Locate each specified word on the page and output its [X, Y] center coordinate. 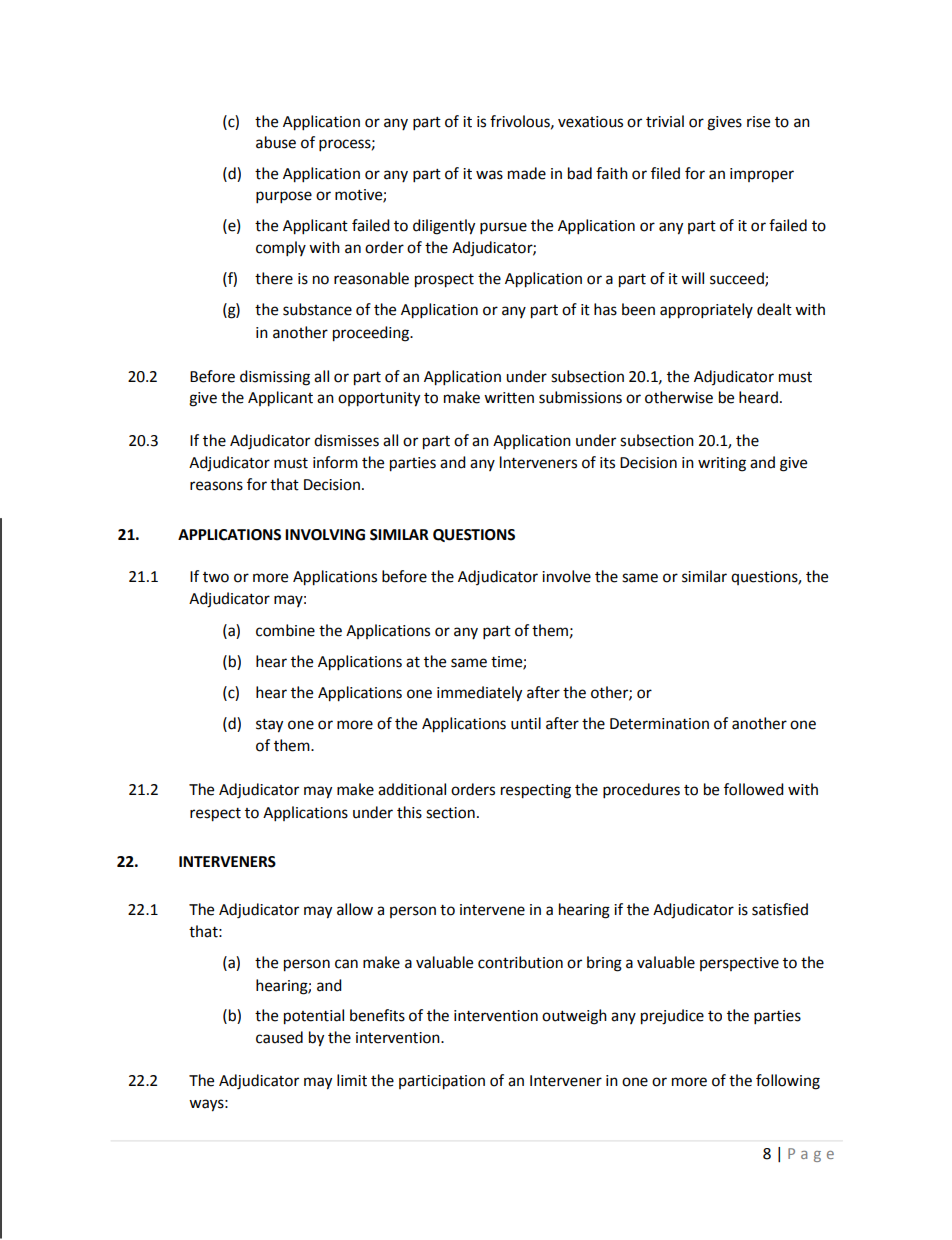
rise [758, 122]
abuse [276, 142]
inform [335, 462]
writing [722, 464]
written [509, 398]
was [489, 175]
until [526, 723]
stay [269, 726]
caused [279, 1037]
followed [754, 789]
